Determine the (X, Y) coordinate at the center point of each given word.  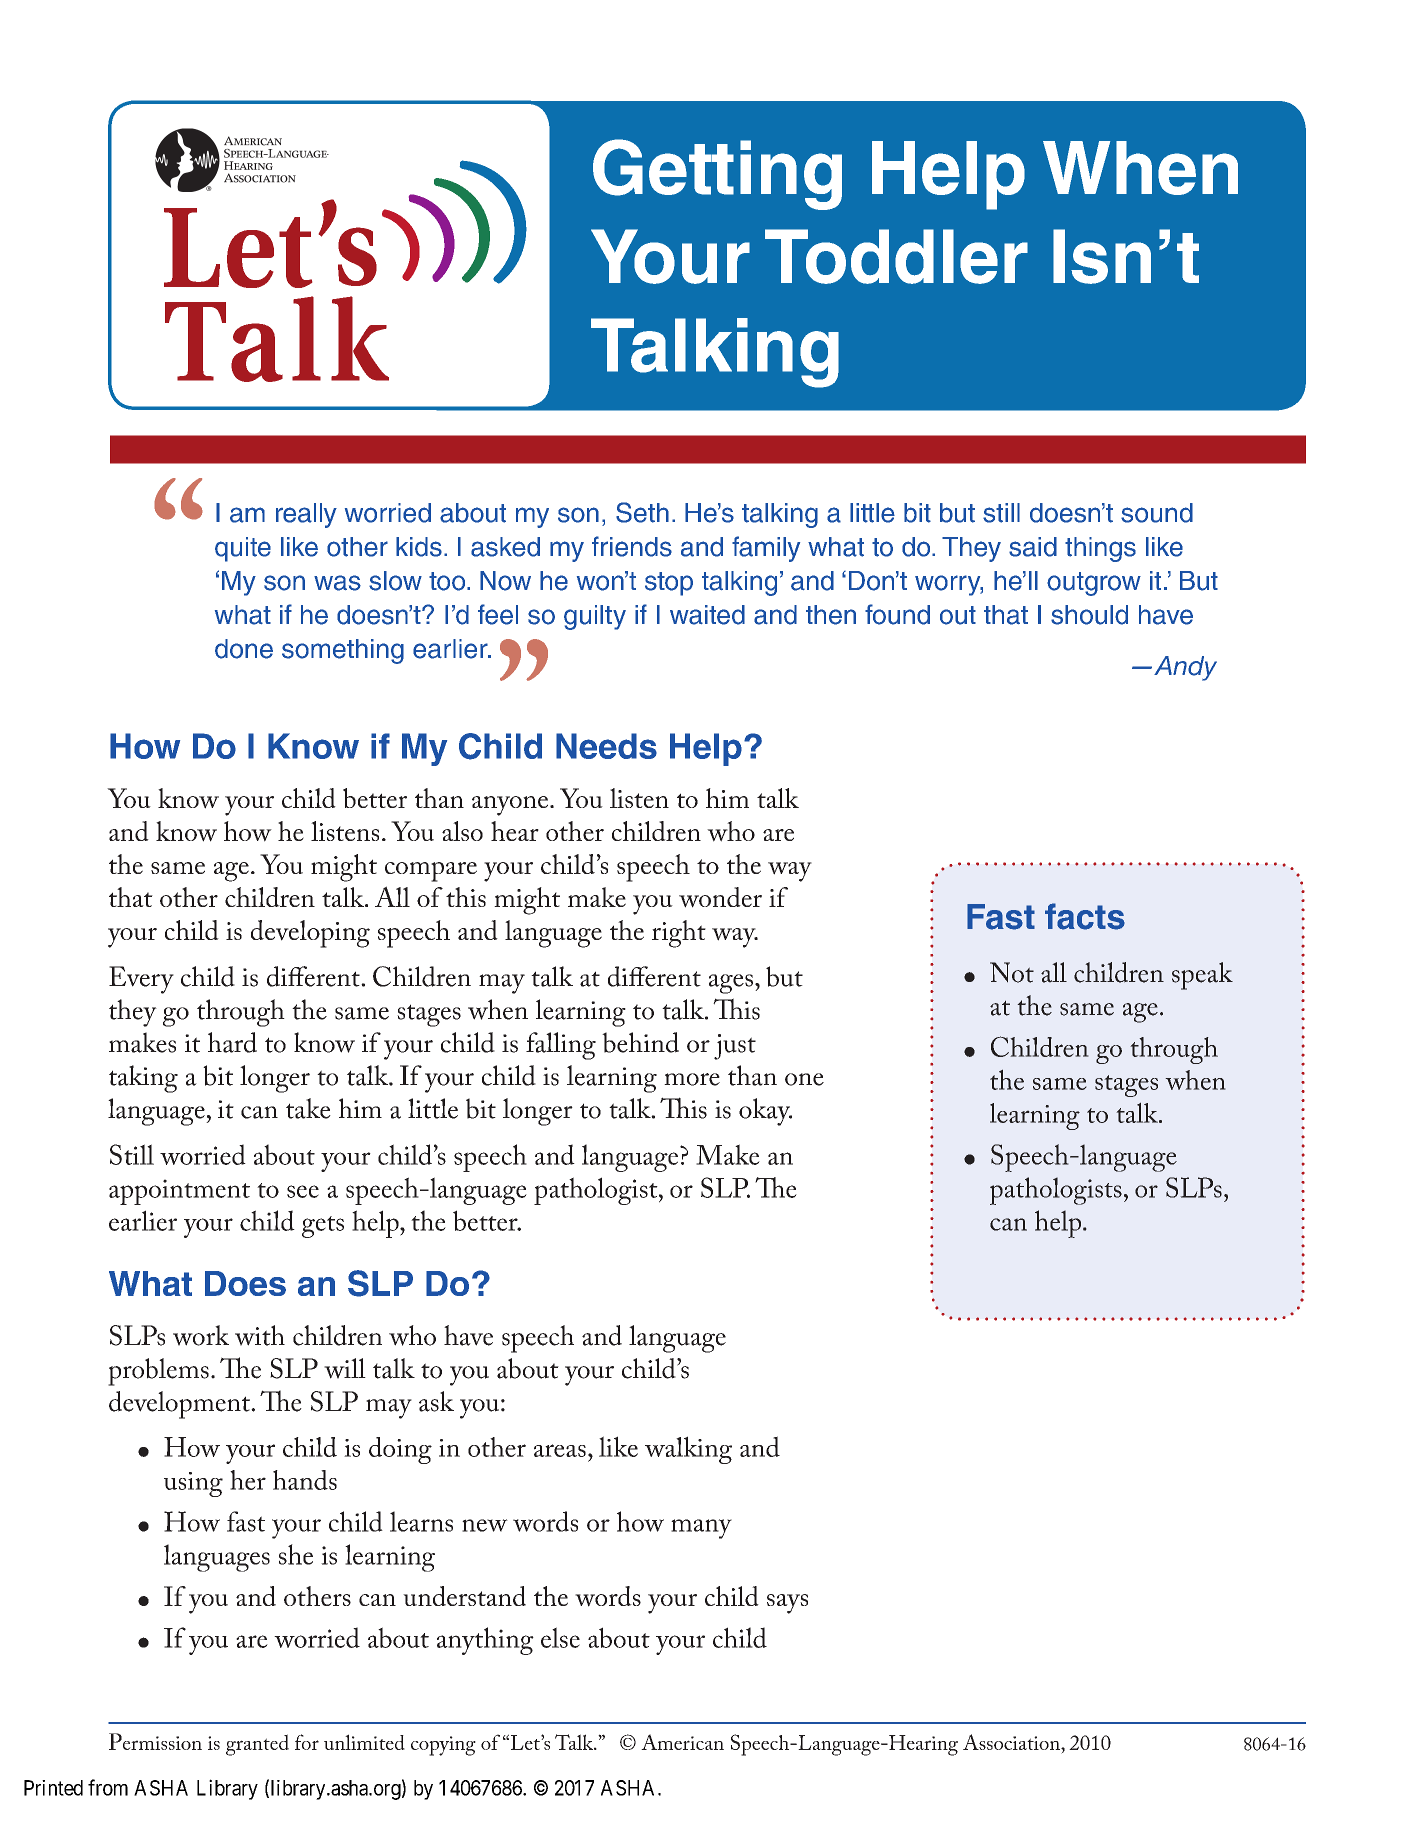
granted (257, 1745)
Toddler (896, 256)
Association (1012, 1742)
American (682, 1742)
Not (1012, 972)
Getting (717, 174)
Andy (1185, 668)
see (303, 1191)
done (244, 649)
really (306, 515)
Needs (606, 746)
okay (765, 1112)
